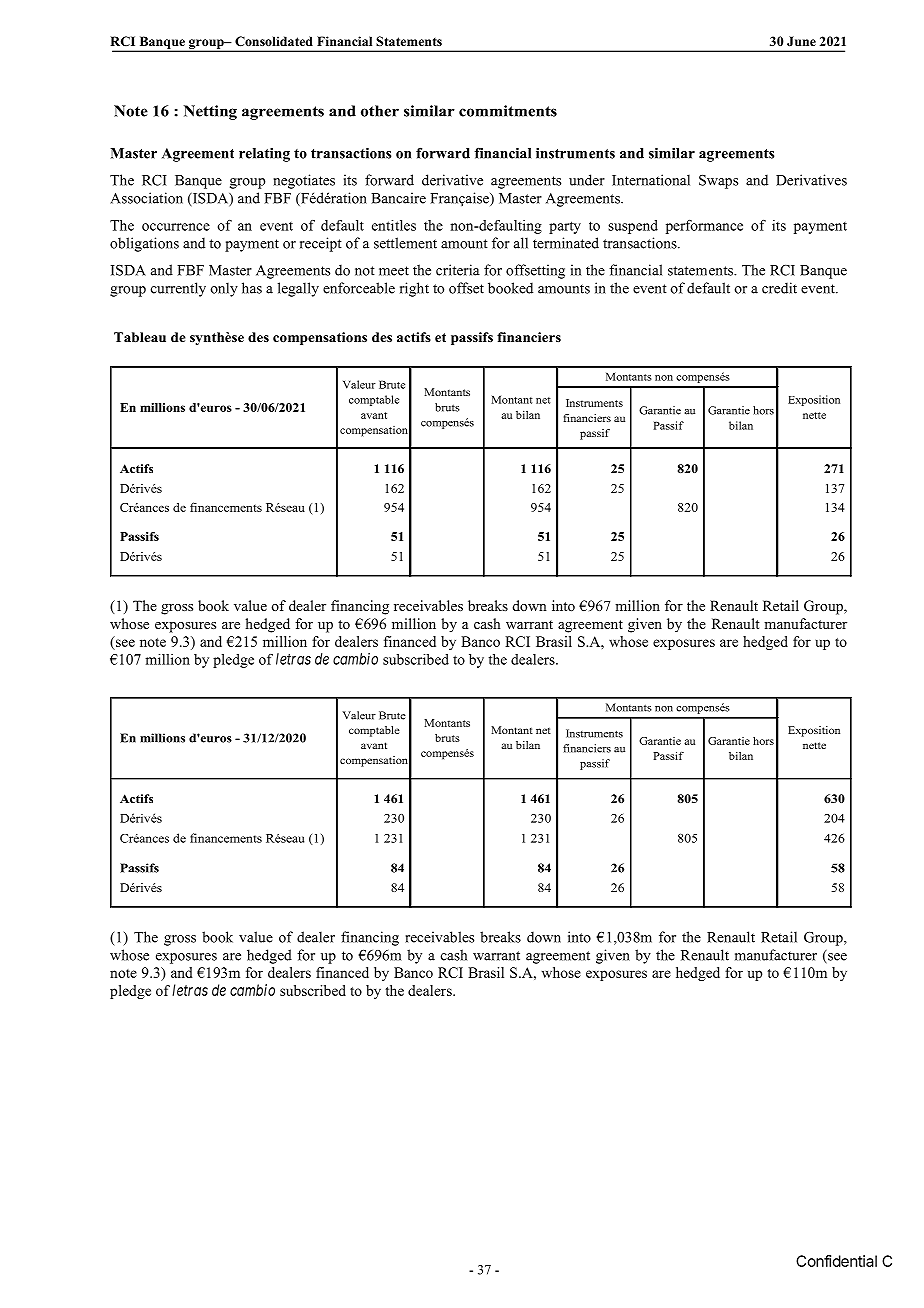 The image size is (924, 1308). What do you see at coordinates (801, 41) in the screenshot?
I see `June` at bounding box center [801, 41].
